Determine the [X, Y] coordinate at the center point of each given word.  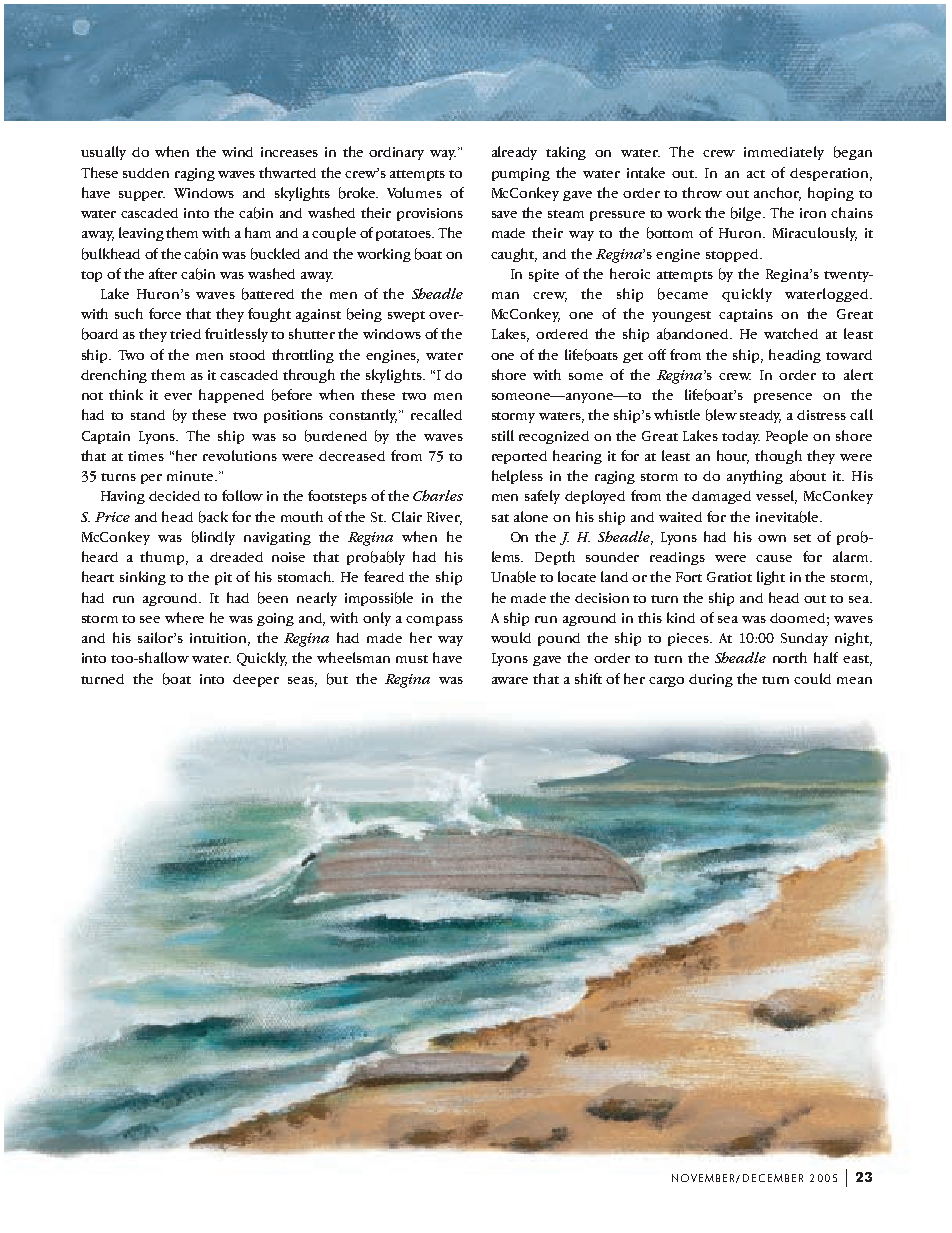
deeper [256, 680]
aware [510, 680]
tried [185, 334]
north [790, 657]
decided [174, 496]
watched [791, 333]
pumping [521, 174]
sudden [146, 173]
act [756, 174]
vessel [776, 497]
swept [406, 316]
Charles [438, 495]
